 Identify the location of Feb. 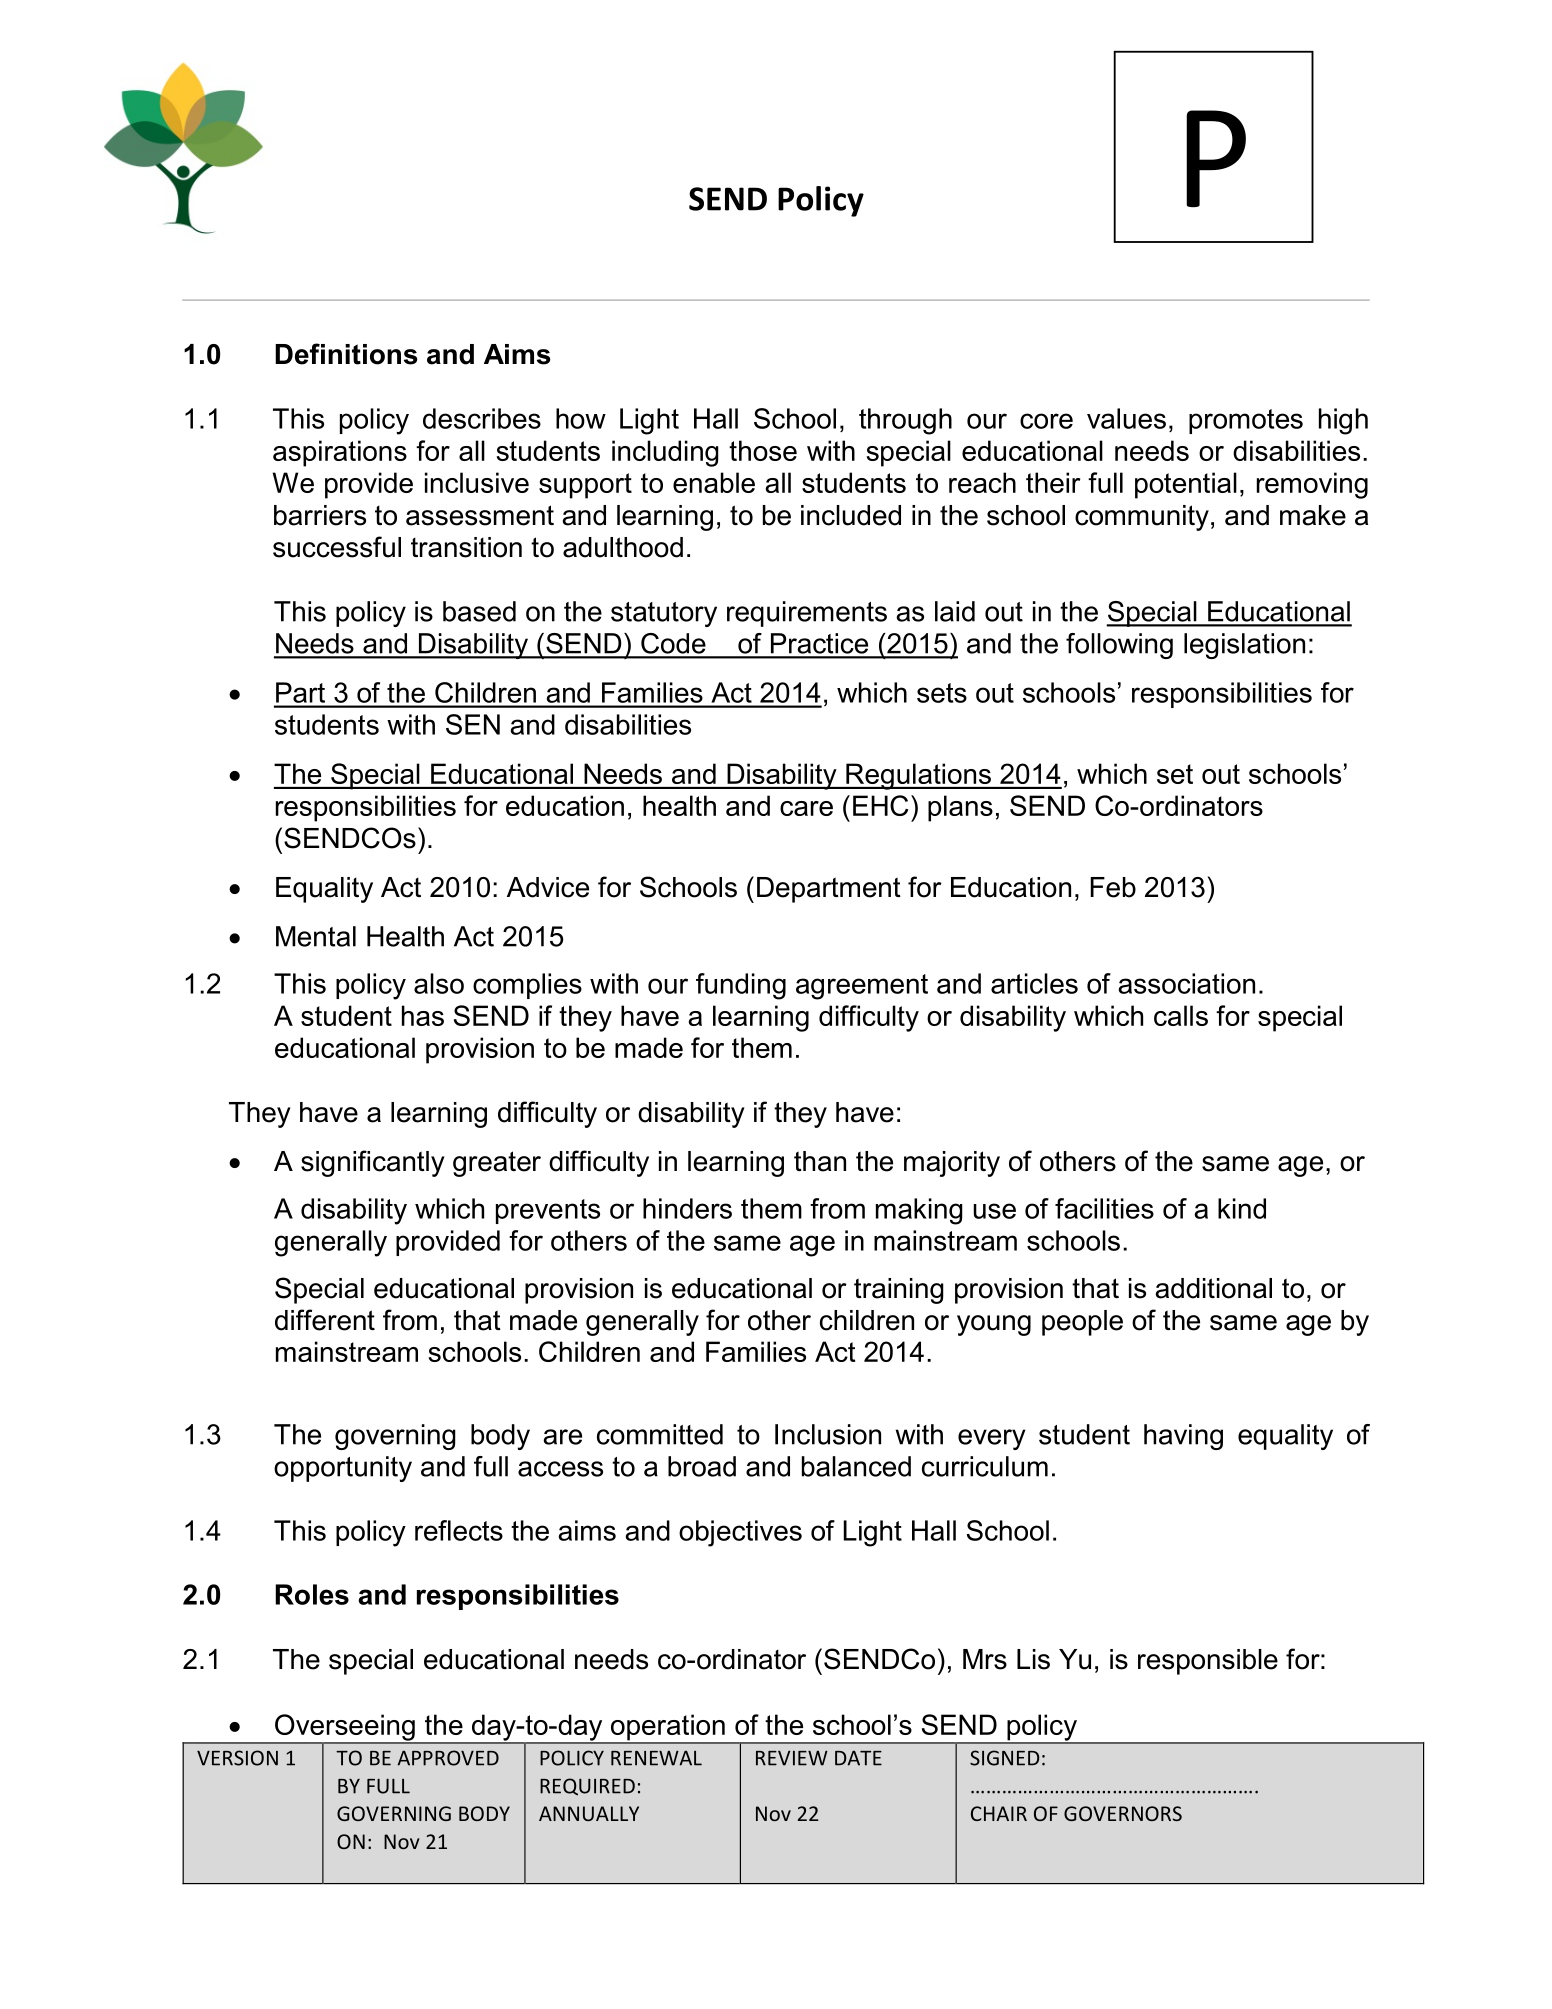
(1113, 887).
